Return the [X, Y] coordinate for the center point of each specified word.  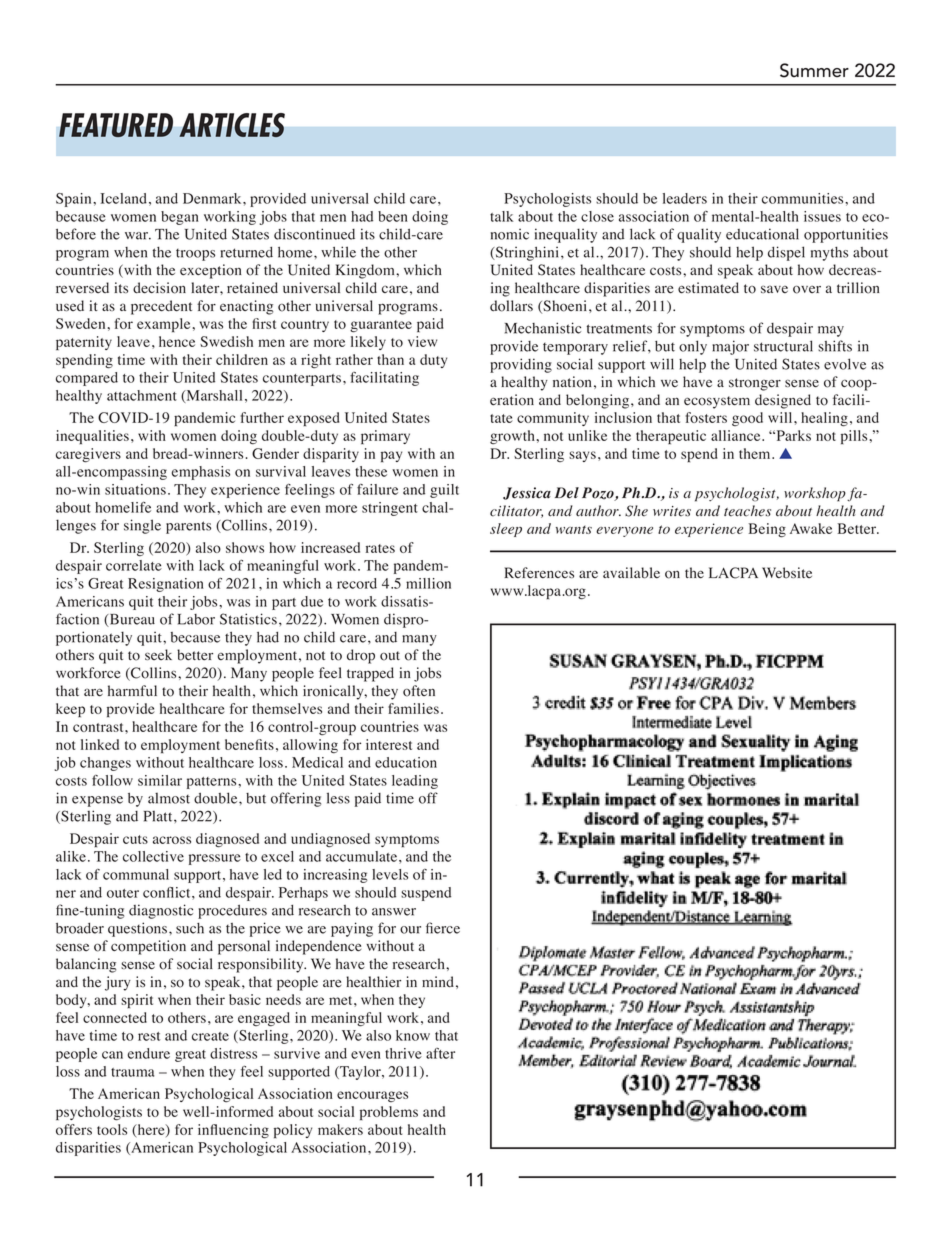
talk [501, 216]
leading [415, 782]
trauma [132, 1072]
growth [513, 437]
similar [160, 780]
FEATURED [116, 125]
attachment [142, 395]
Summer [814, 70]
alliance [737, 435]
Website [787, 573]
